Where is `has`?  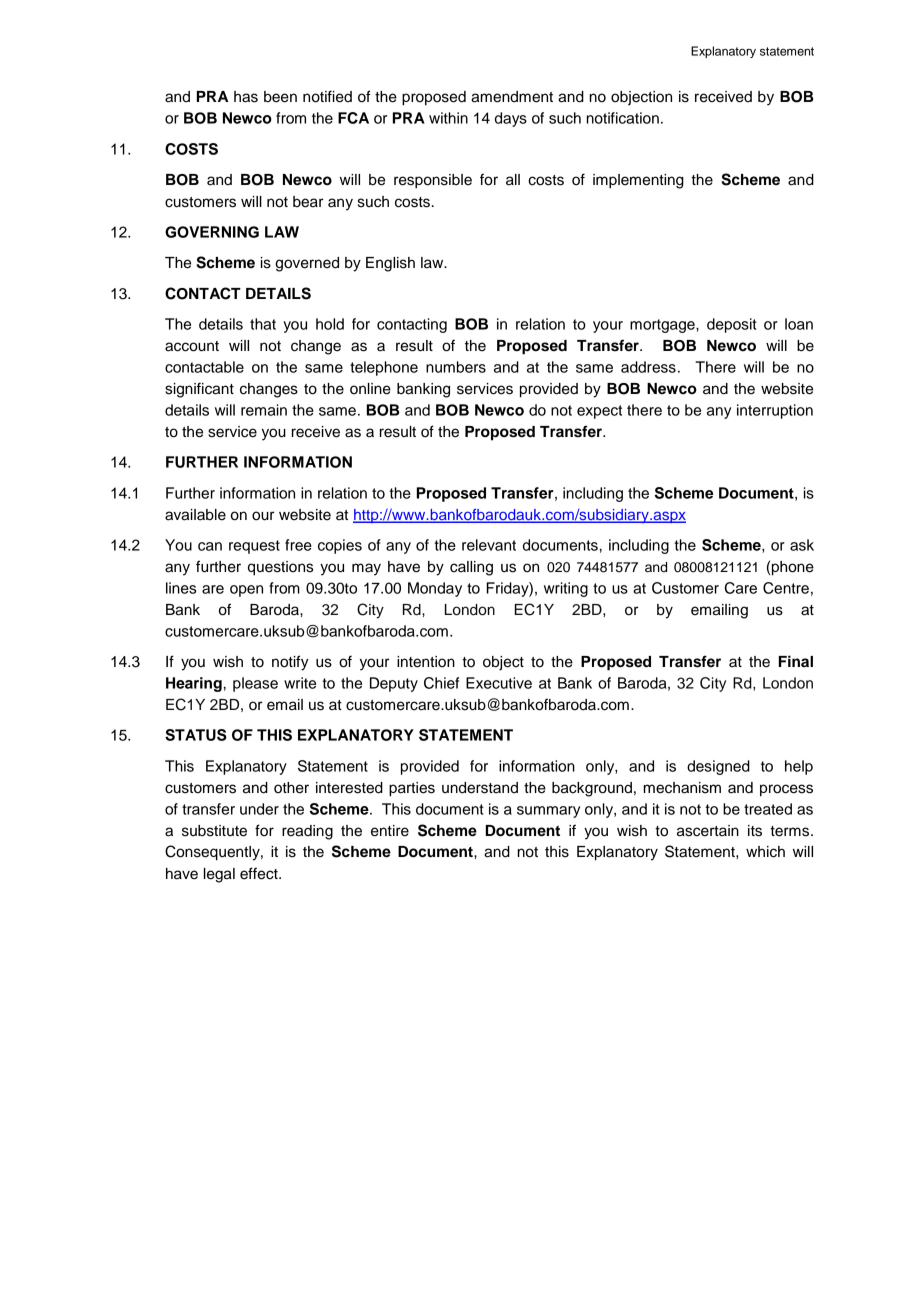
has is located at coordinates (246, 97).
